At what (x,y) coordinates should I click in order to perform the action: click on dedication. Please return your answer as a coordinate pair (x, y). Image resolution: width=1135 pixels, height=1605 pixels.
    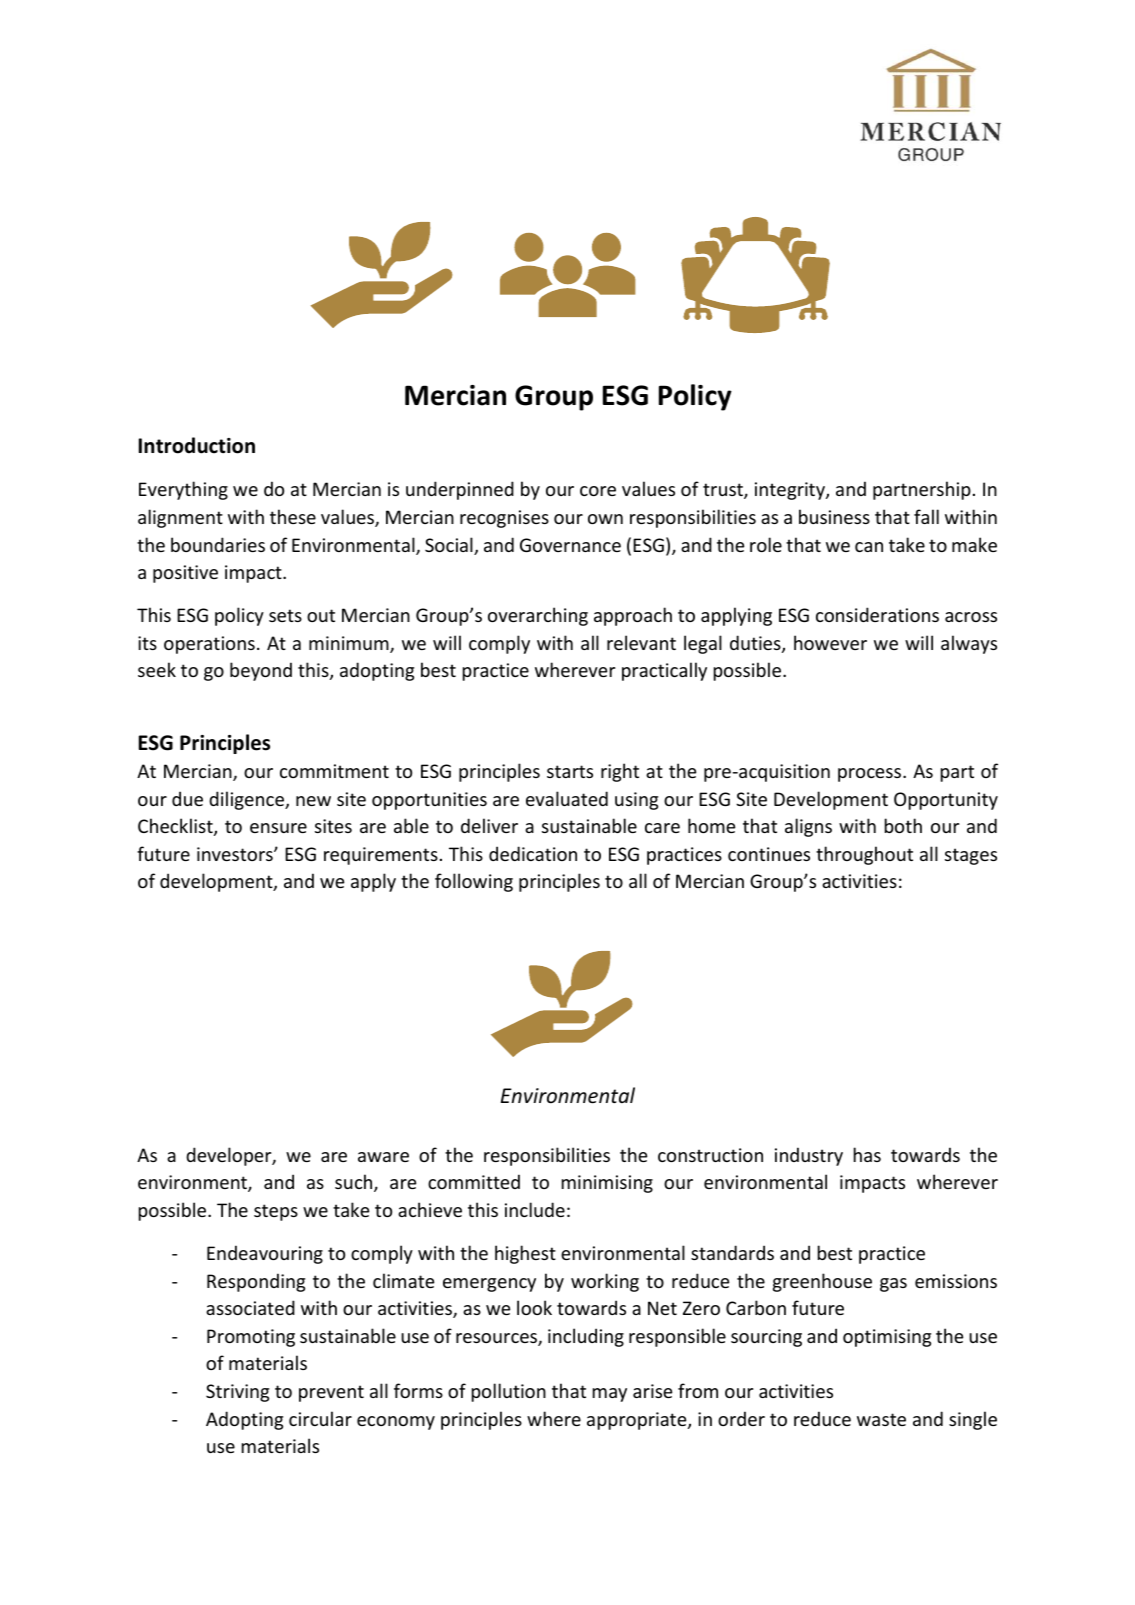
    Looking at the image, I should click on (533, 853).
